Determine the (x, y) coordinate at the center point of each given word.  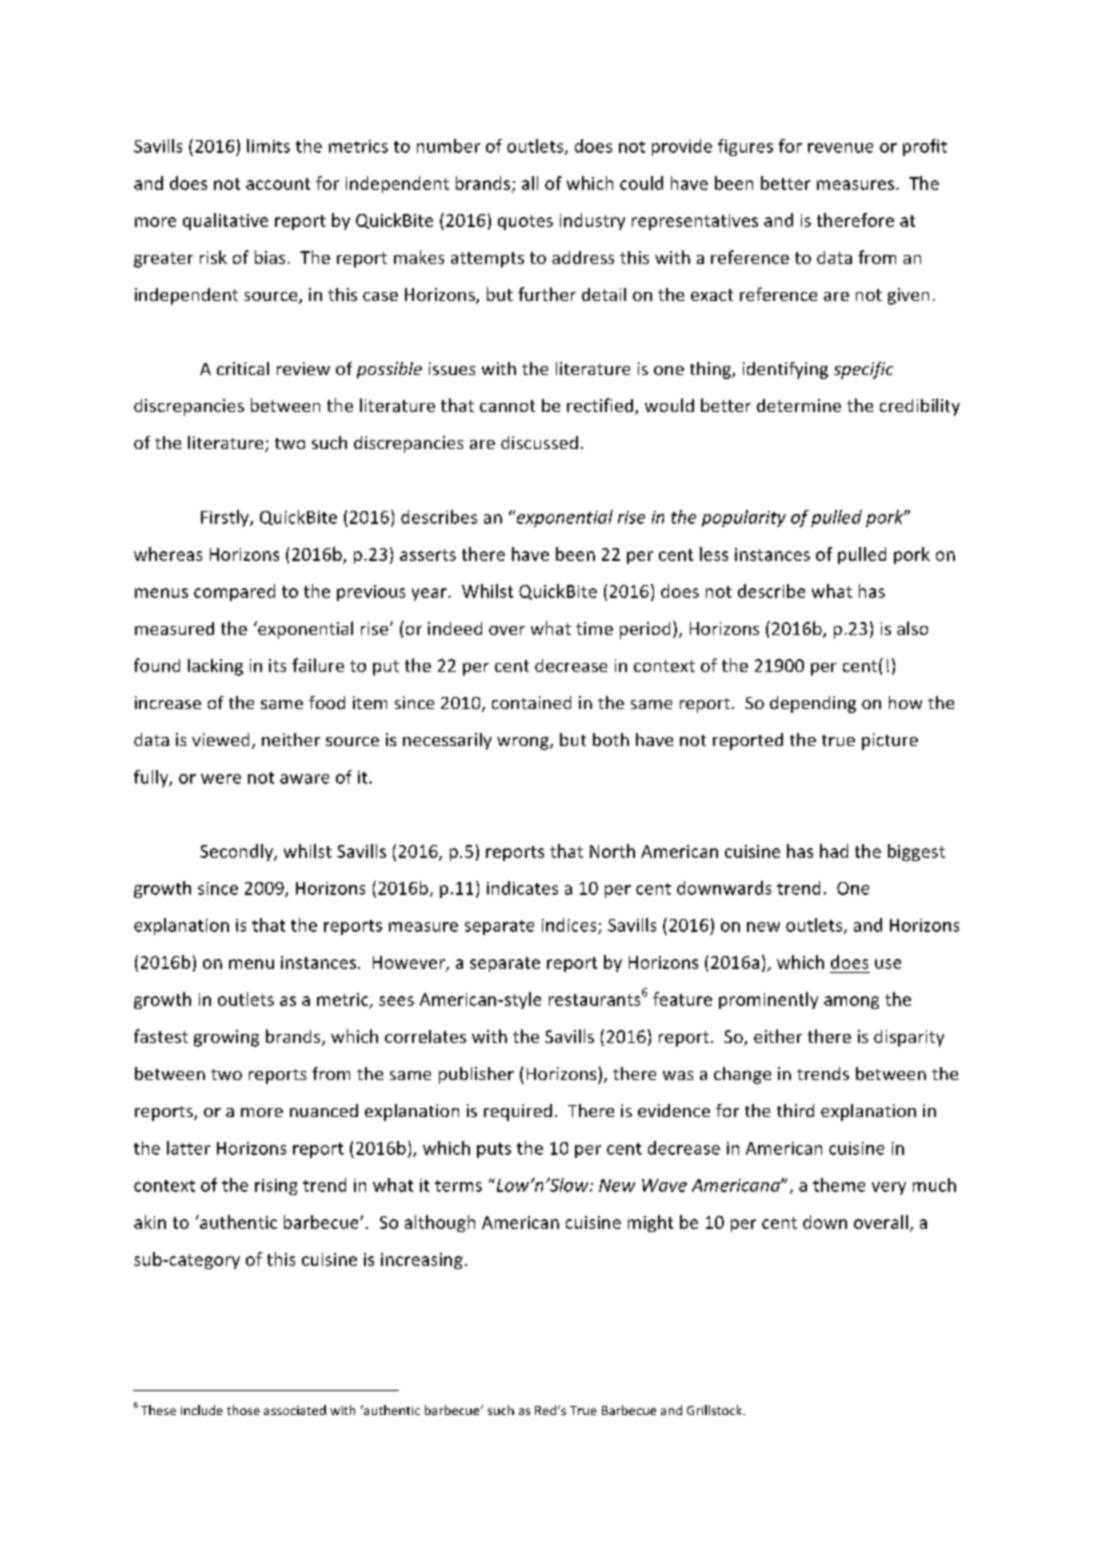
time (594, 628)
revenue (840, 148)
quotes (525, 222)
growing (226, 1038)
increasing (422, 1261)
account (278, 184)
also (912, 628)
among (851, 1002)
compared (234, 592)
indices (570, 926)
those (243, 1410)
